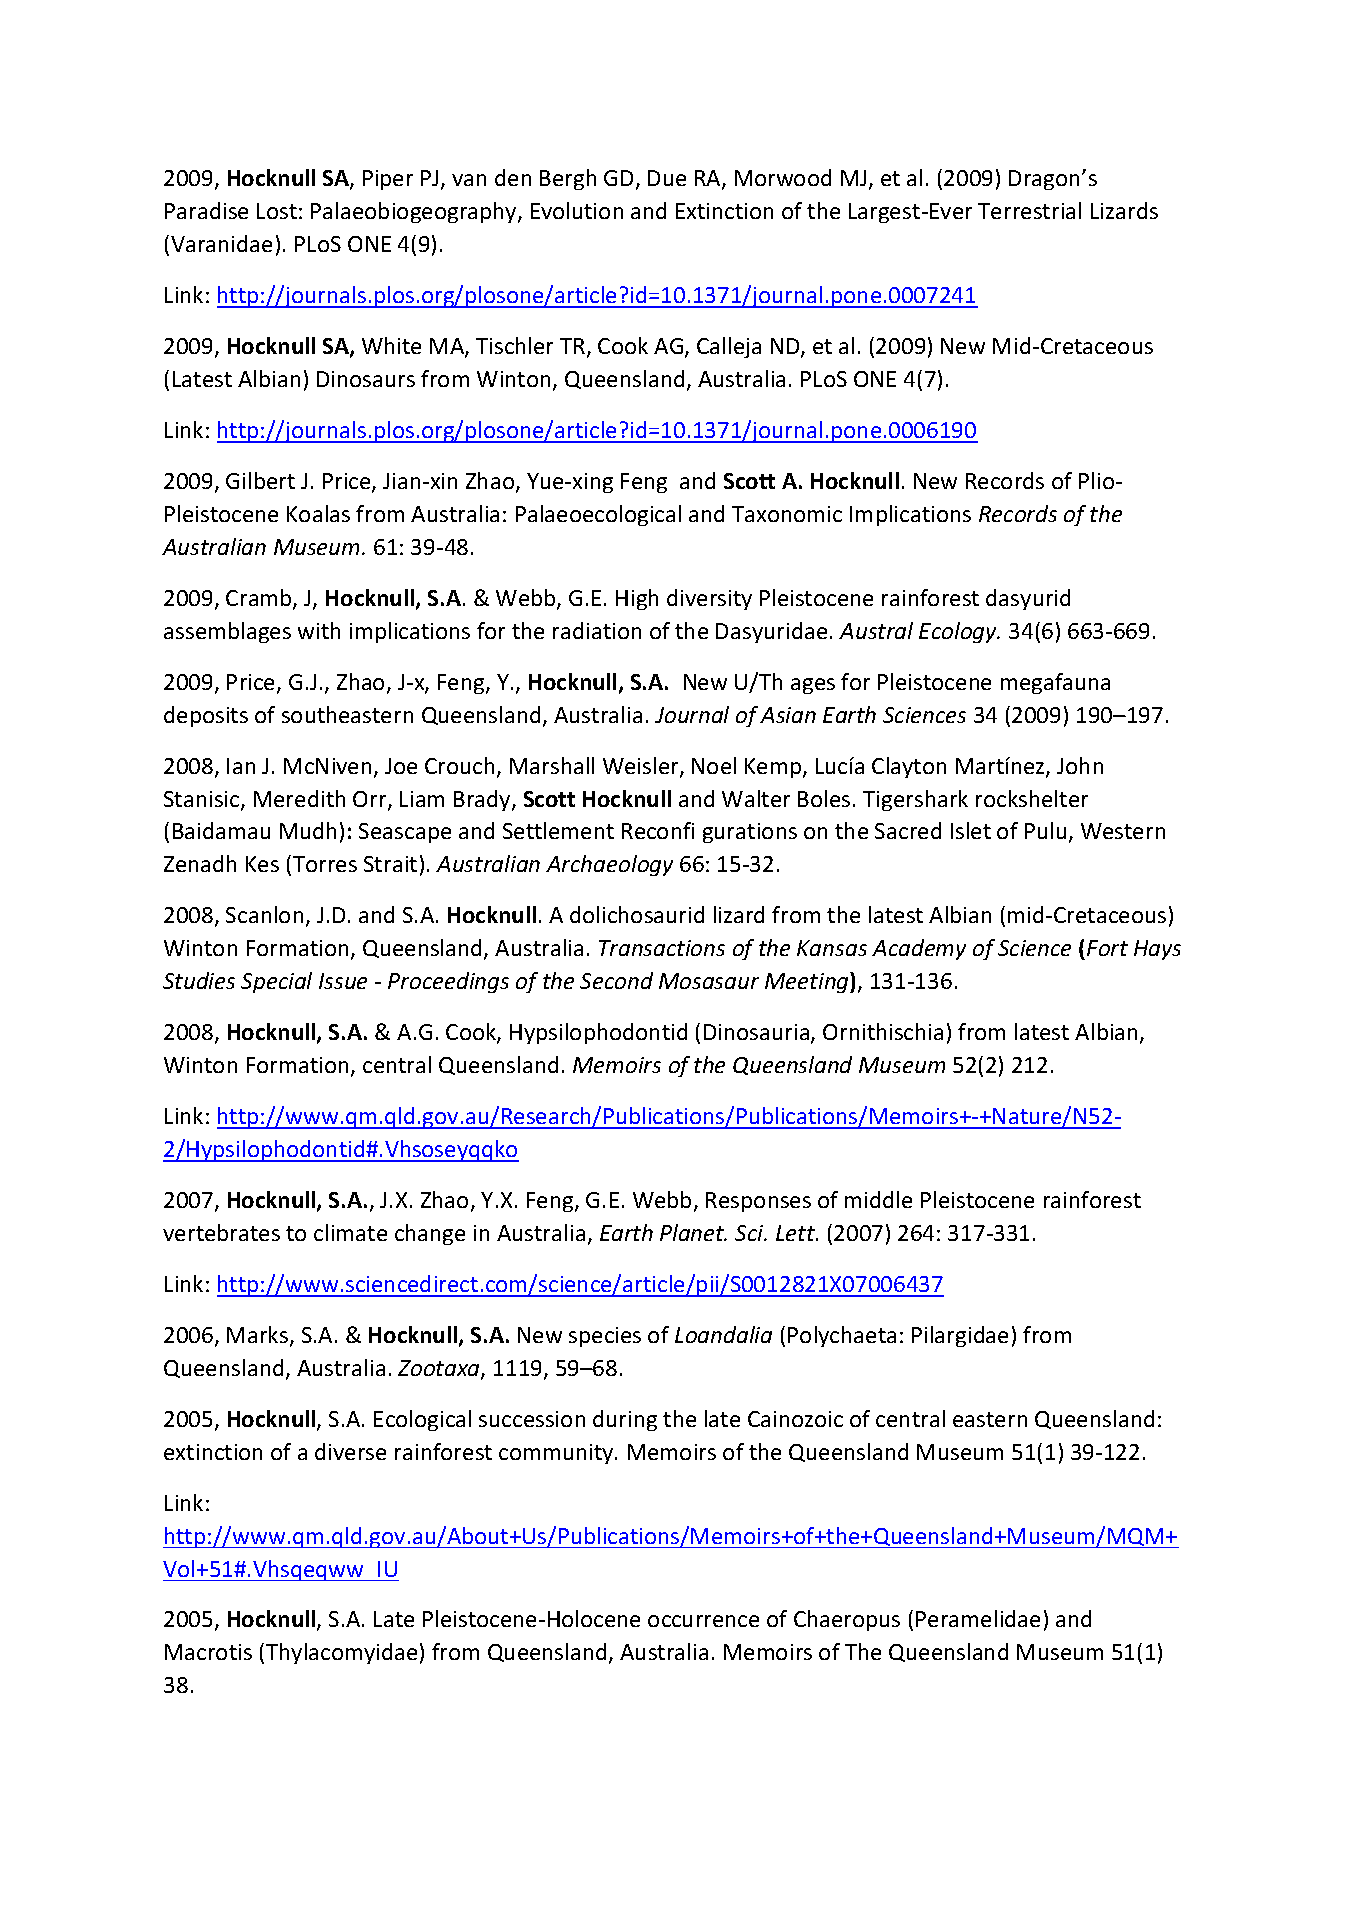  What do you see at coordinates (703, 1621) in the screenshot?
I see `occurrence` at bounding box center [703, 1621].
